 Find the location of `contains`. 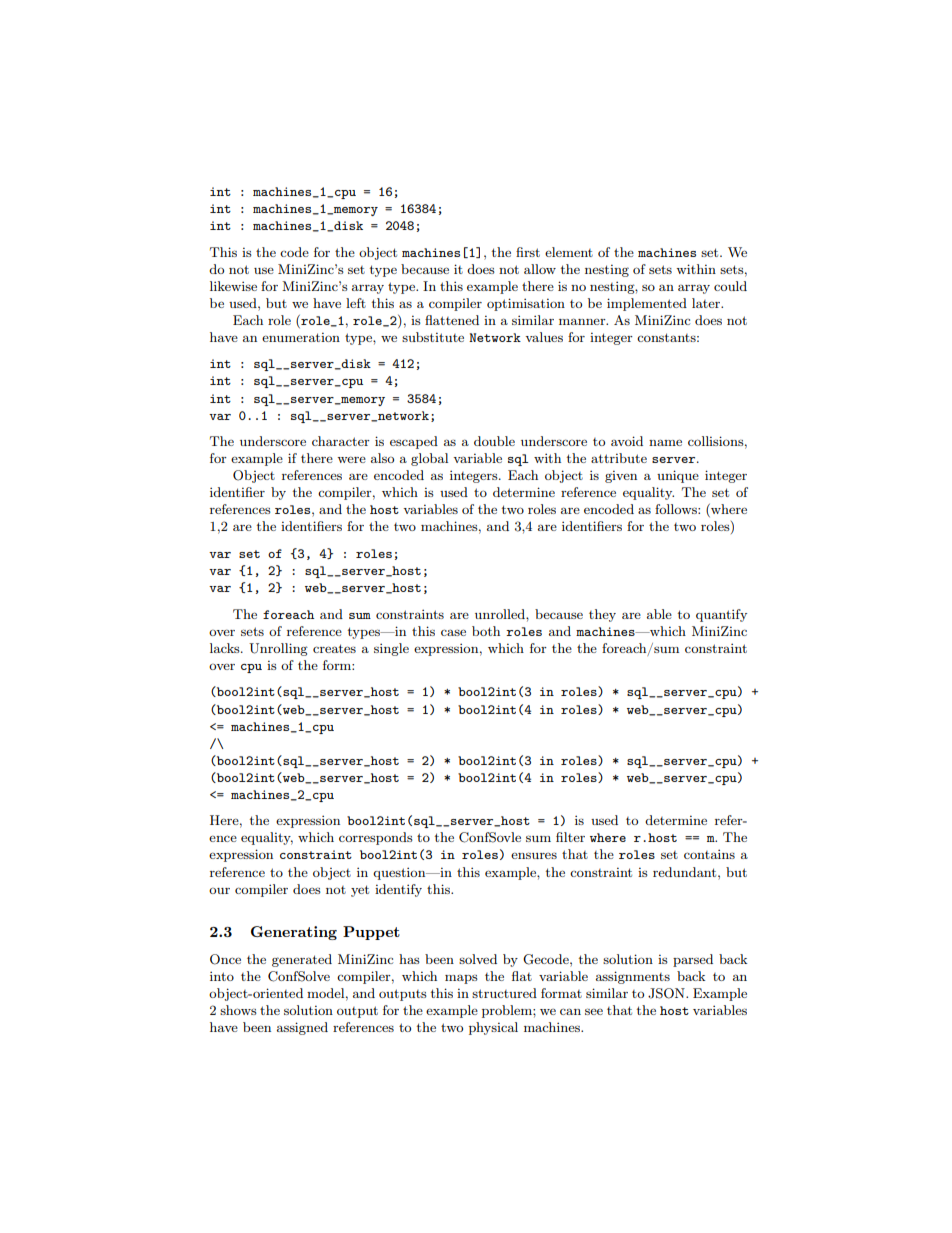

contains is located at coordinates (709, 854).
